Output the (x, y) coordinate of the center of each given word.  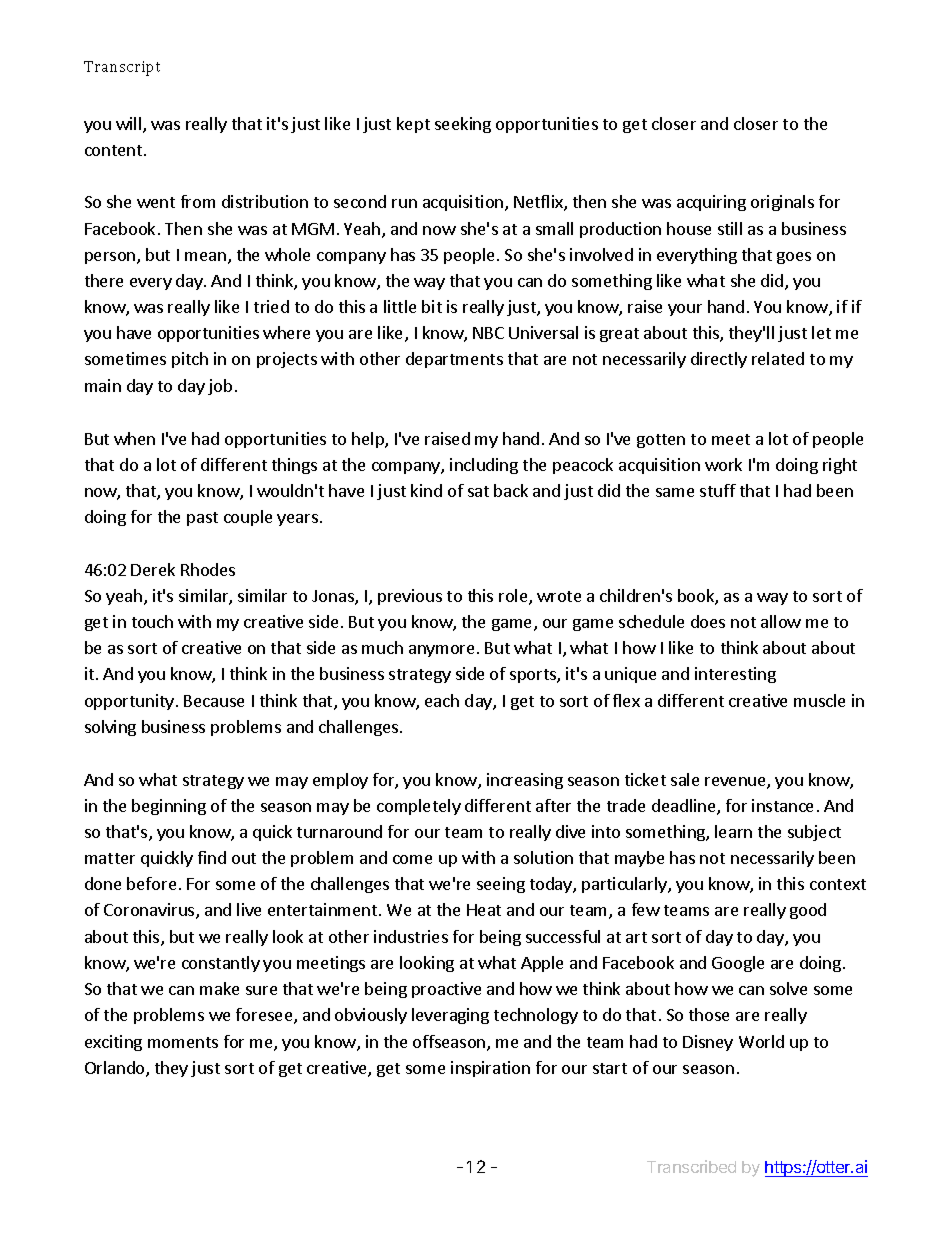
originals (782, 203)
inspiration (490, 1069)
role (514, 597)
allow (781, 621)
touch (152, 621)
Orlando (116, 1069)
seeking (463, 125)
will (128, 123)
